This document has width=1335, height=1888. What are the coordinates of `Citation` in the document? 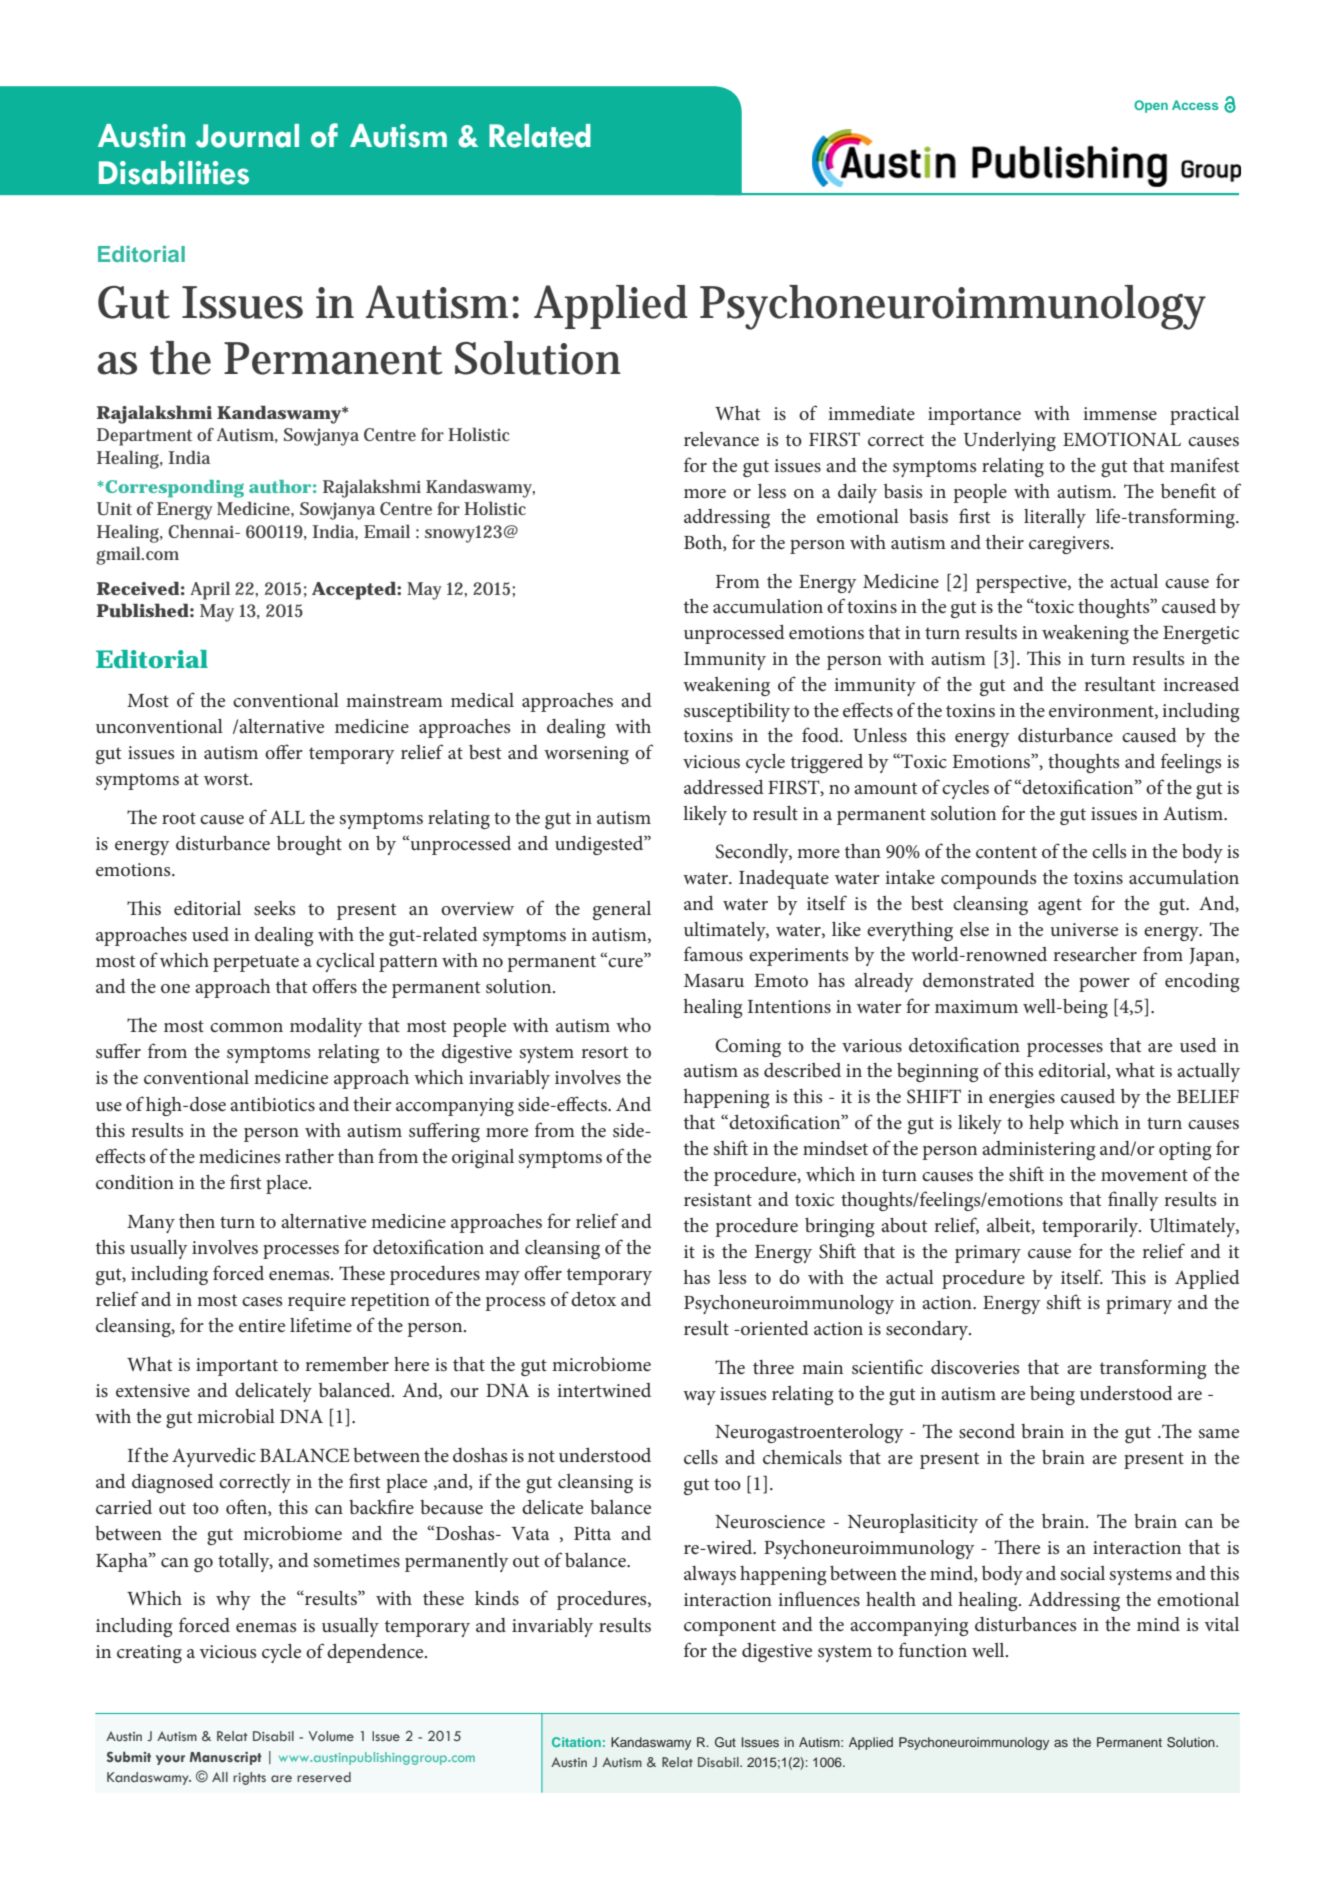 It's located at (576, 1742).
